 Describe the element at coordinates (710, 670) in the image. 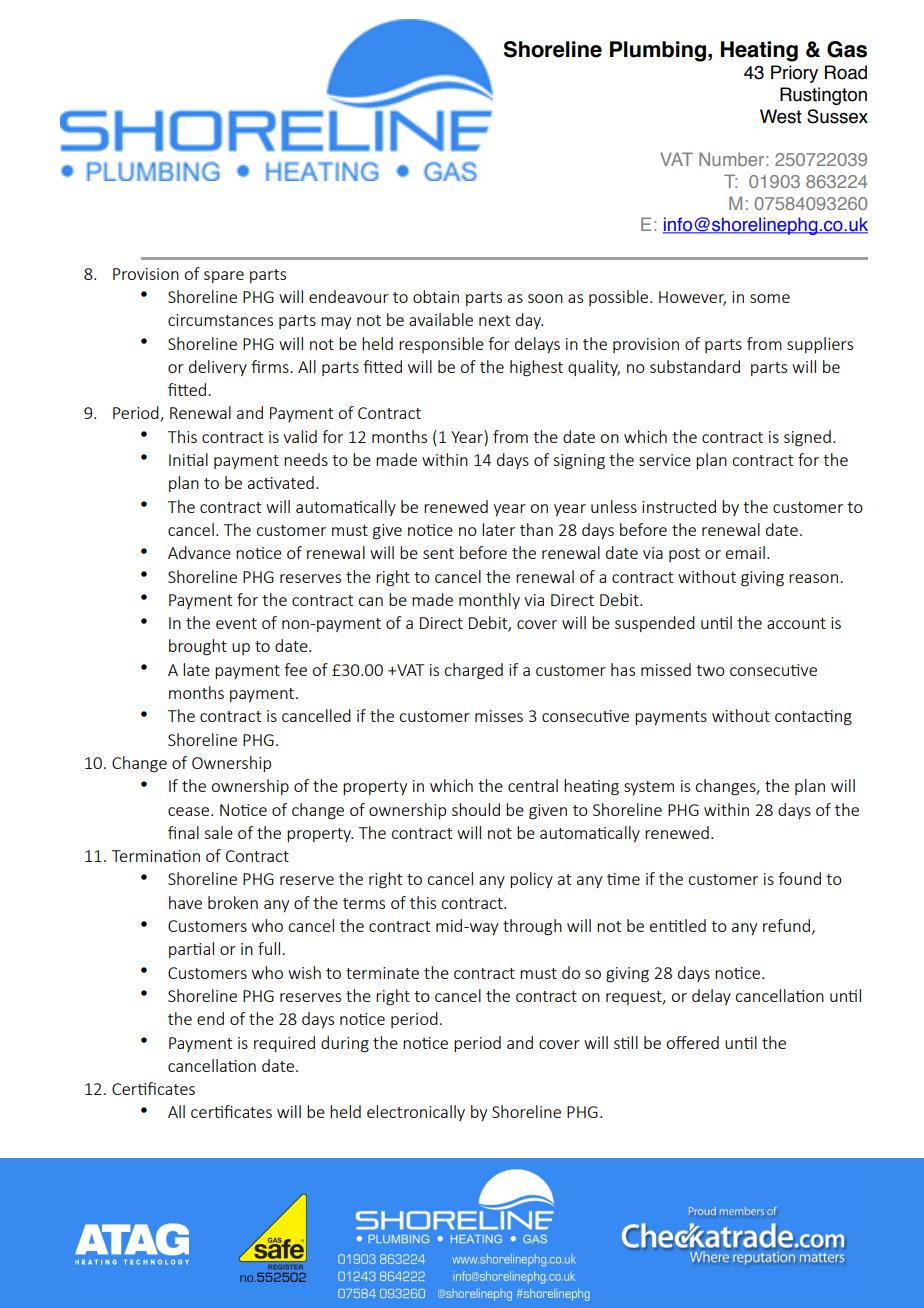

I see `two` at that location.
